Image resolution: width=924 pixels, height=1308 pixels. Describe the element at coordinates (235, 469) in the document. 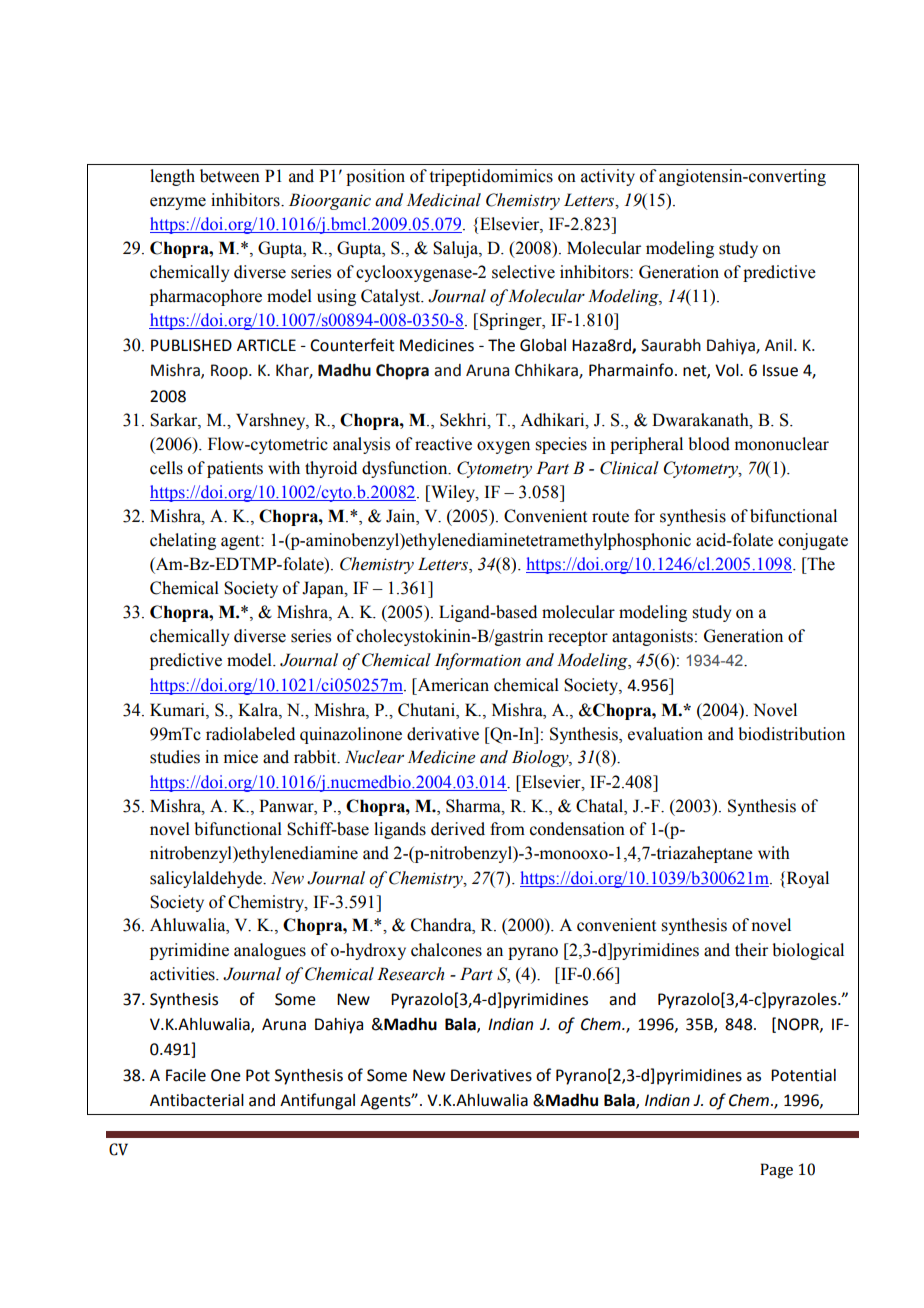

I see `patients` at that location.
